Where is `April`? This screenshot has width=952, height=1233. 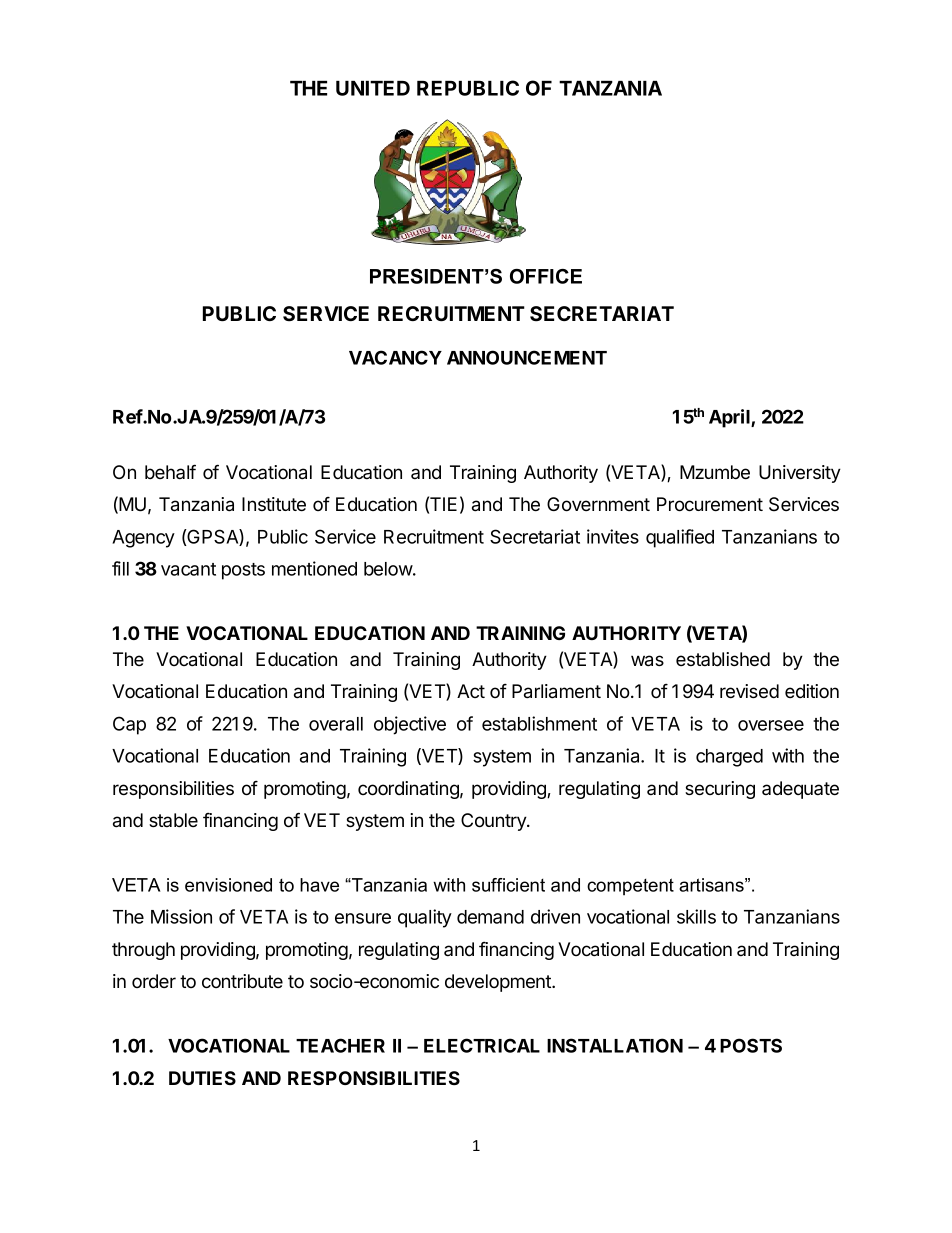 April is located at coordinates (730, 418).
